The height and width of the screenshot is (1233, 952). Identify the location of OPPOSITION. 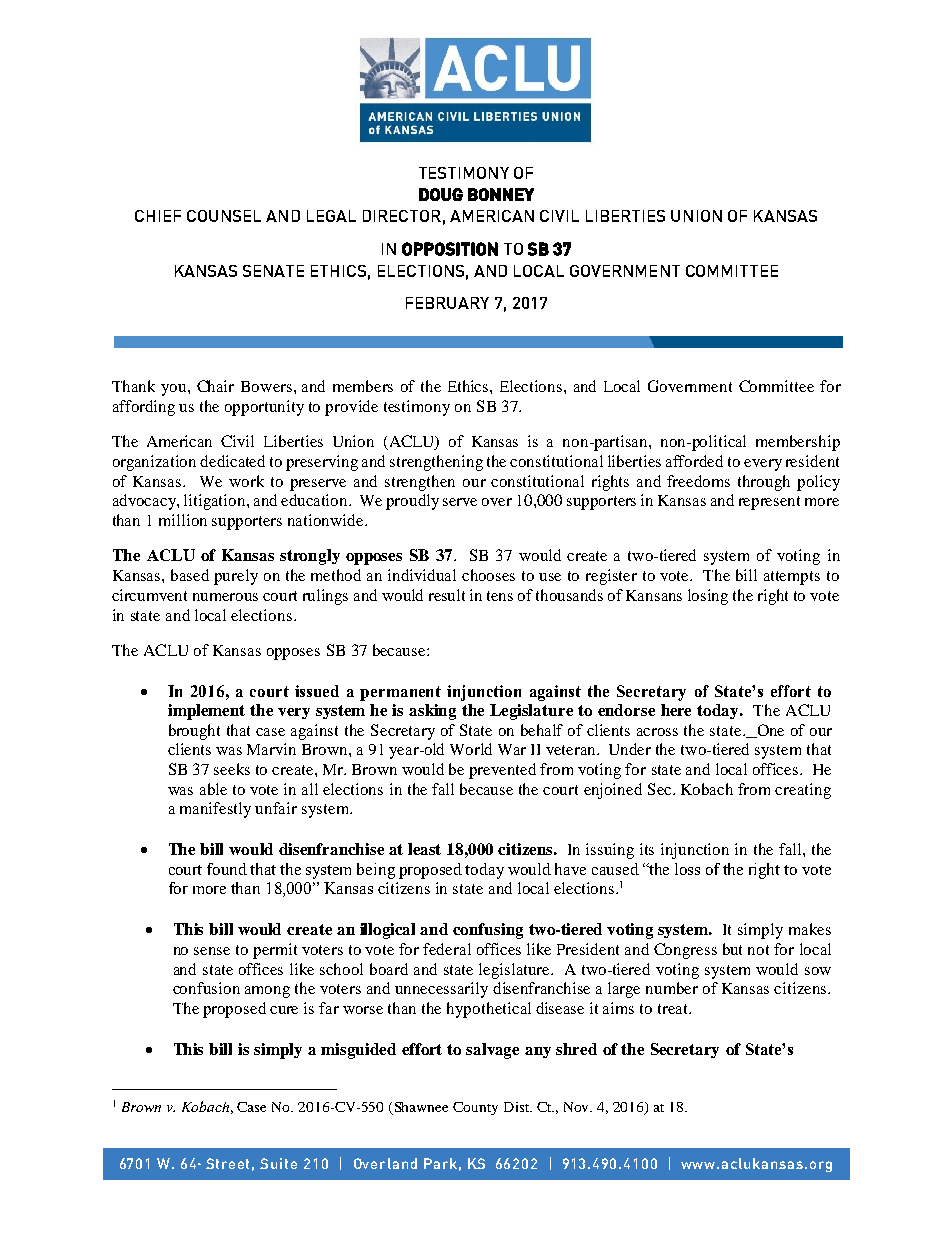
(450, 249).
